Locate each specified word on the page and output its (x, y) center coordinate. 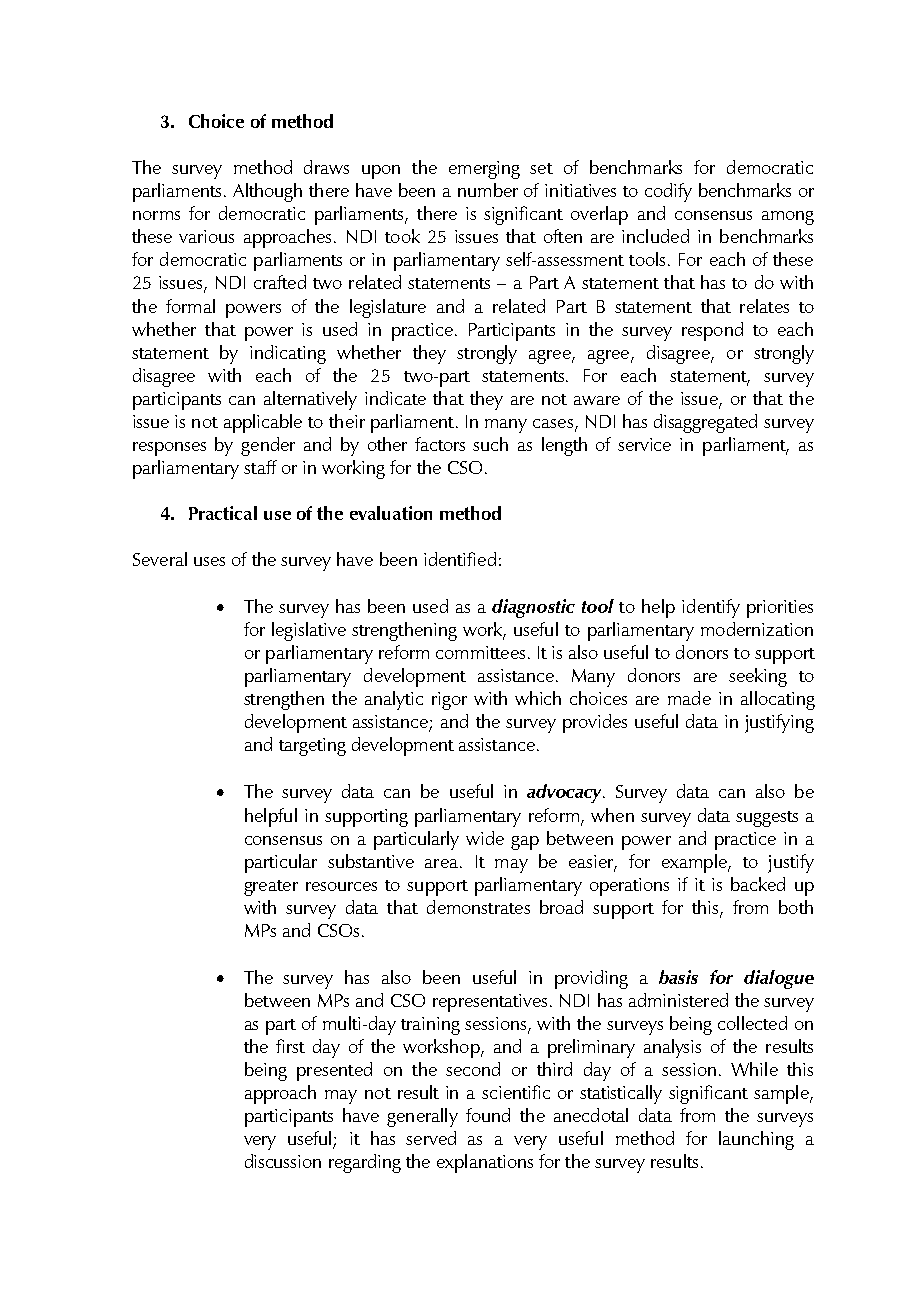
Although (267, 192)
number (488, 190)
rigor (449, 701)
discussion (283, 1161)
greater (271, 888)
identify (711, 608)
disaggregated (705, 423)
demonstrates (478, 907)
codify (668, 192)
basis (678, 977)
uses (209, 561)
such (490, 444)
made (689, 698)
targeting (312, 747)
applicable (263, 423)
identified (460, 559)
